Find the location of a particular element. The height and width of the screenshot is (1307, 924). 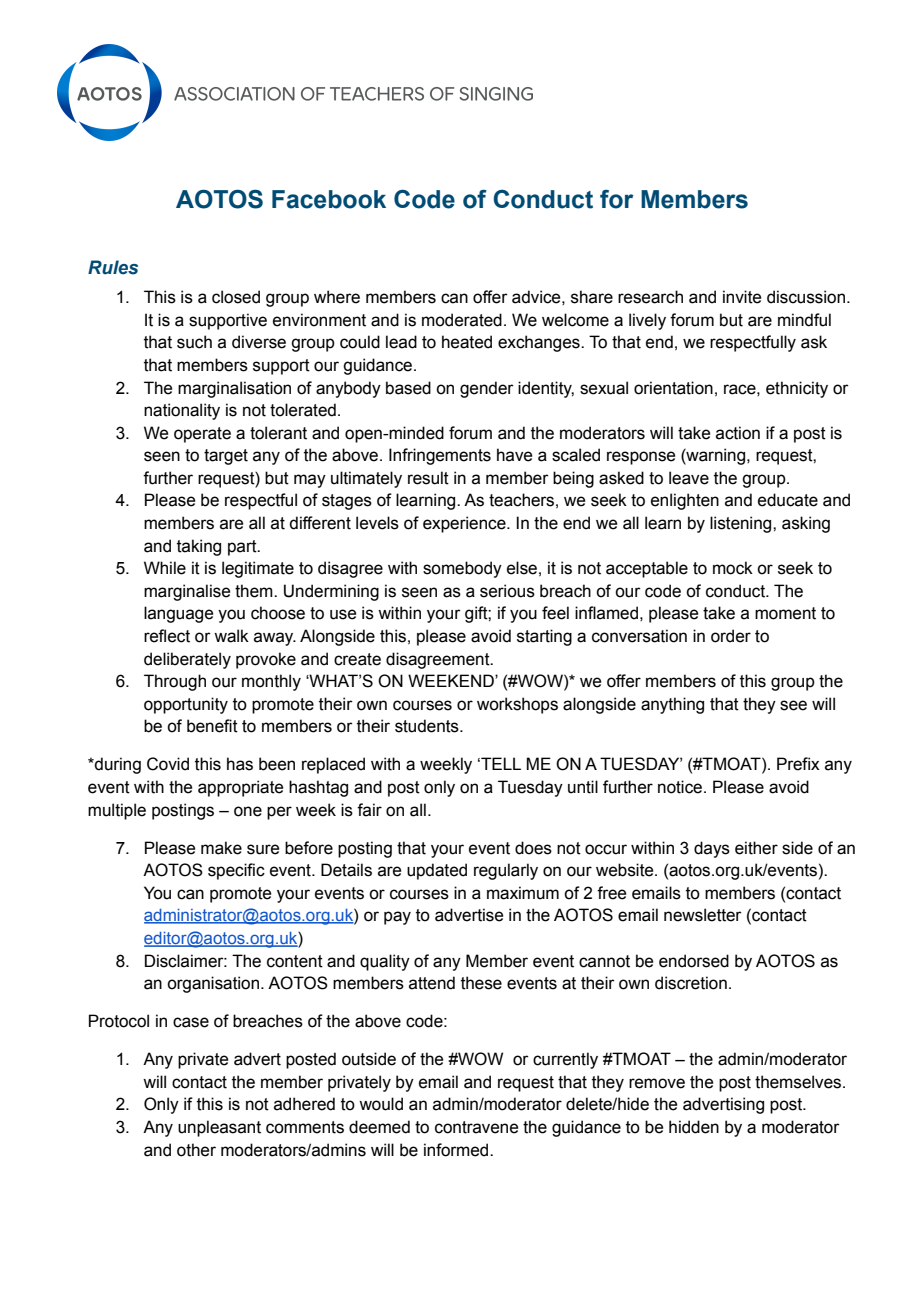

hidden is located at coordinates (694, 1127).
